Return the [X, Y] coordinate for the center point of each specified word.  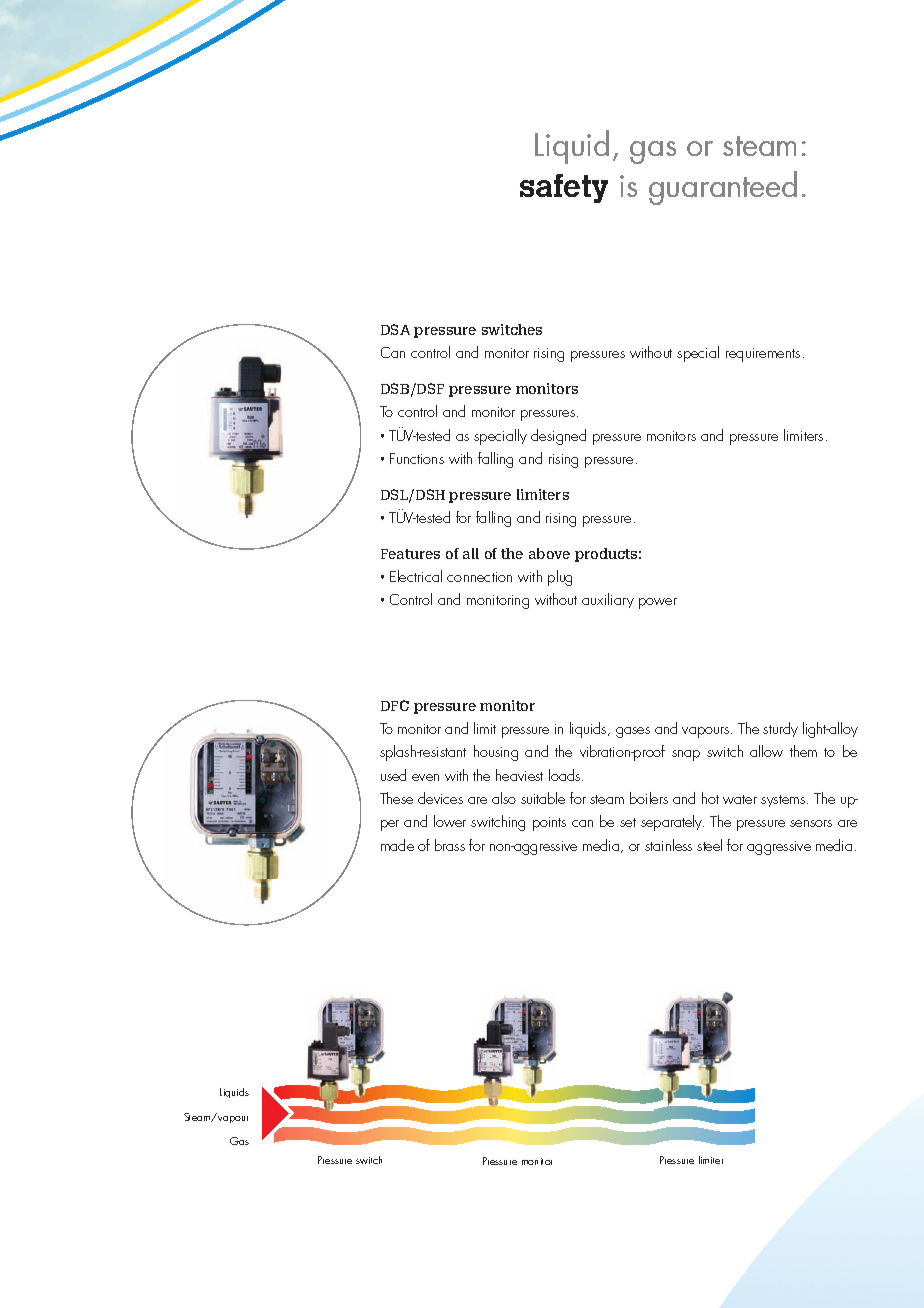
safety [564, 188]
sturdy [780, 729]
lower [450, 821]
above [549, 553]
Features [410, 554]
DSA [395, 329]
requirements [763, 355]
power [658, 603]
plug [560, 578]
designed [558, 437]
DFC [395, 705]
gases [633, 732]
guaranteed [723, 188]
